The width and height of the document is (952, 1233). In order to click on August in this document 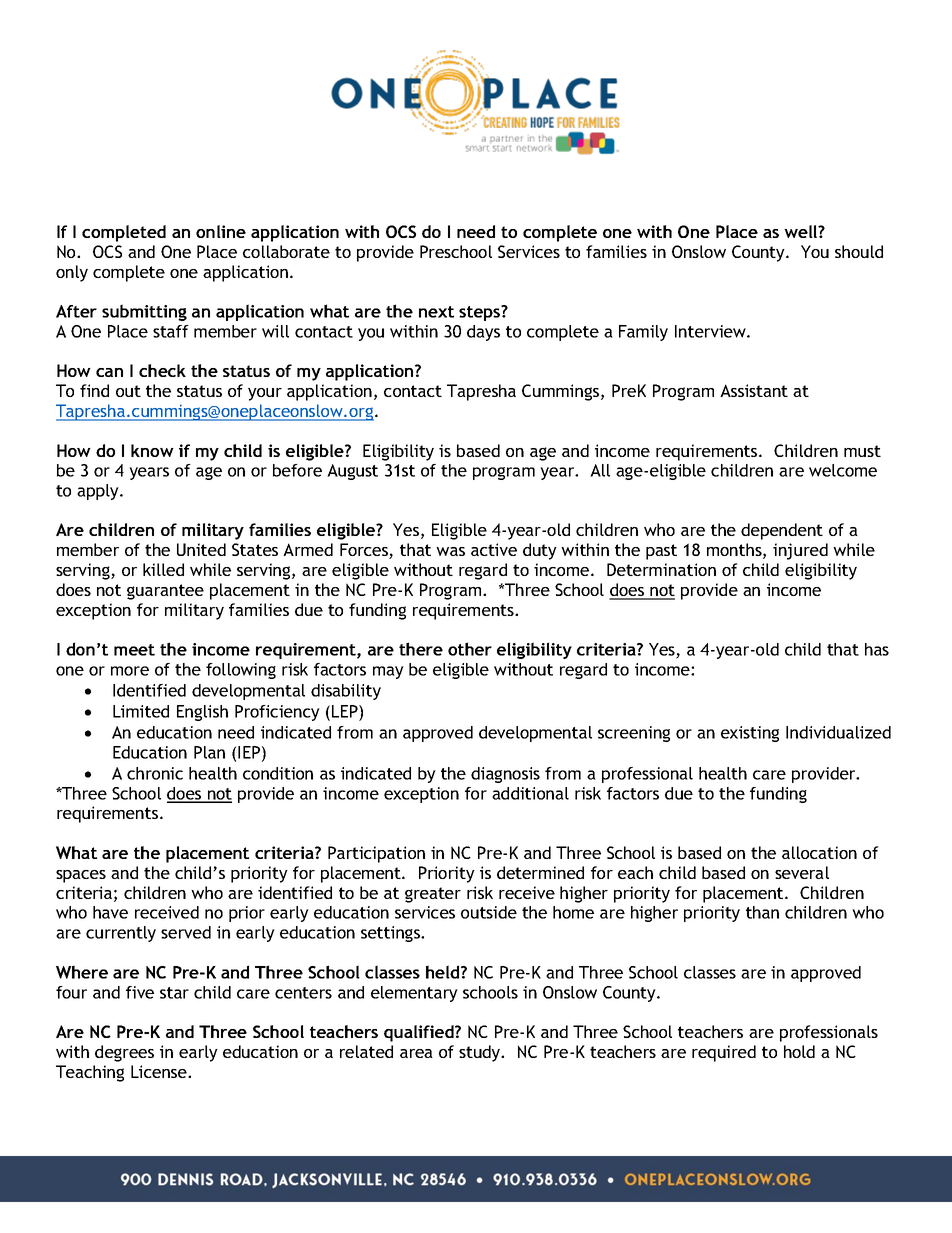, I will do `click(352, 472)`.
